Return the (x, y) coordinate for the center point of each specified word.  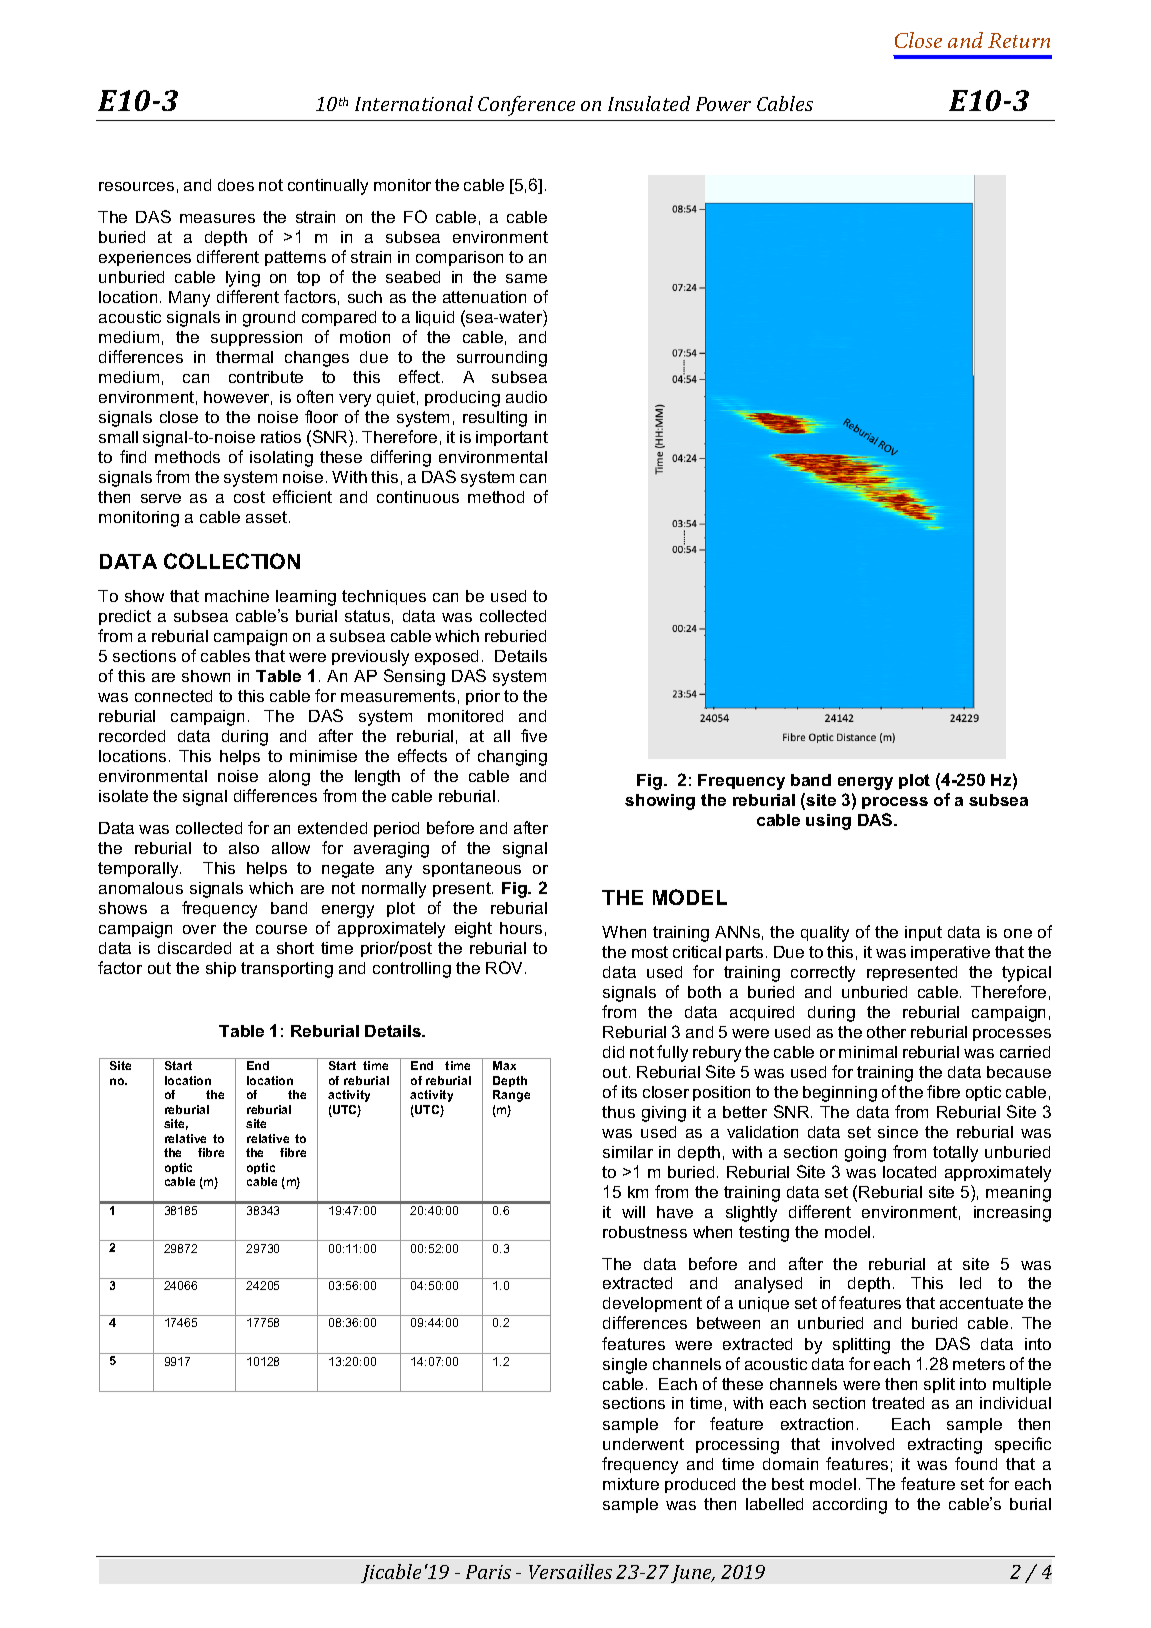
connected (173, 696)
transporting (287, 970)
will (633, 1212)
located (909, 1172)
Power (723, 104)
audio (526, 397)
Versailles (570, 1571)
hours (521, 928)
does (236, 185)
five (534, 735)
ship (221, 969)
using (828, 822)
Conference (526, 106)
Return (1019, 40)
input (923, 933)
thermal (244, 357)
